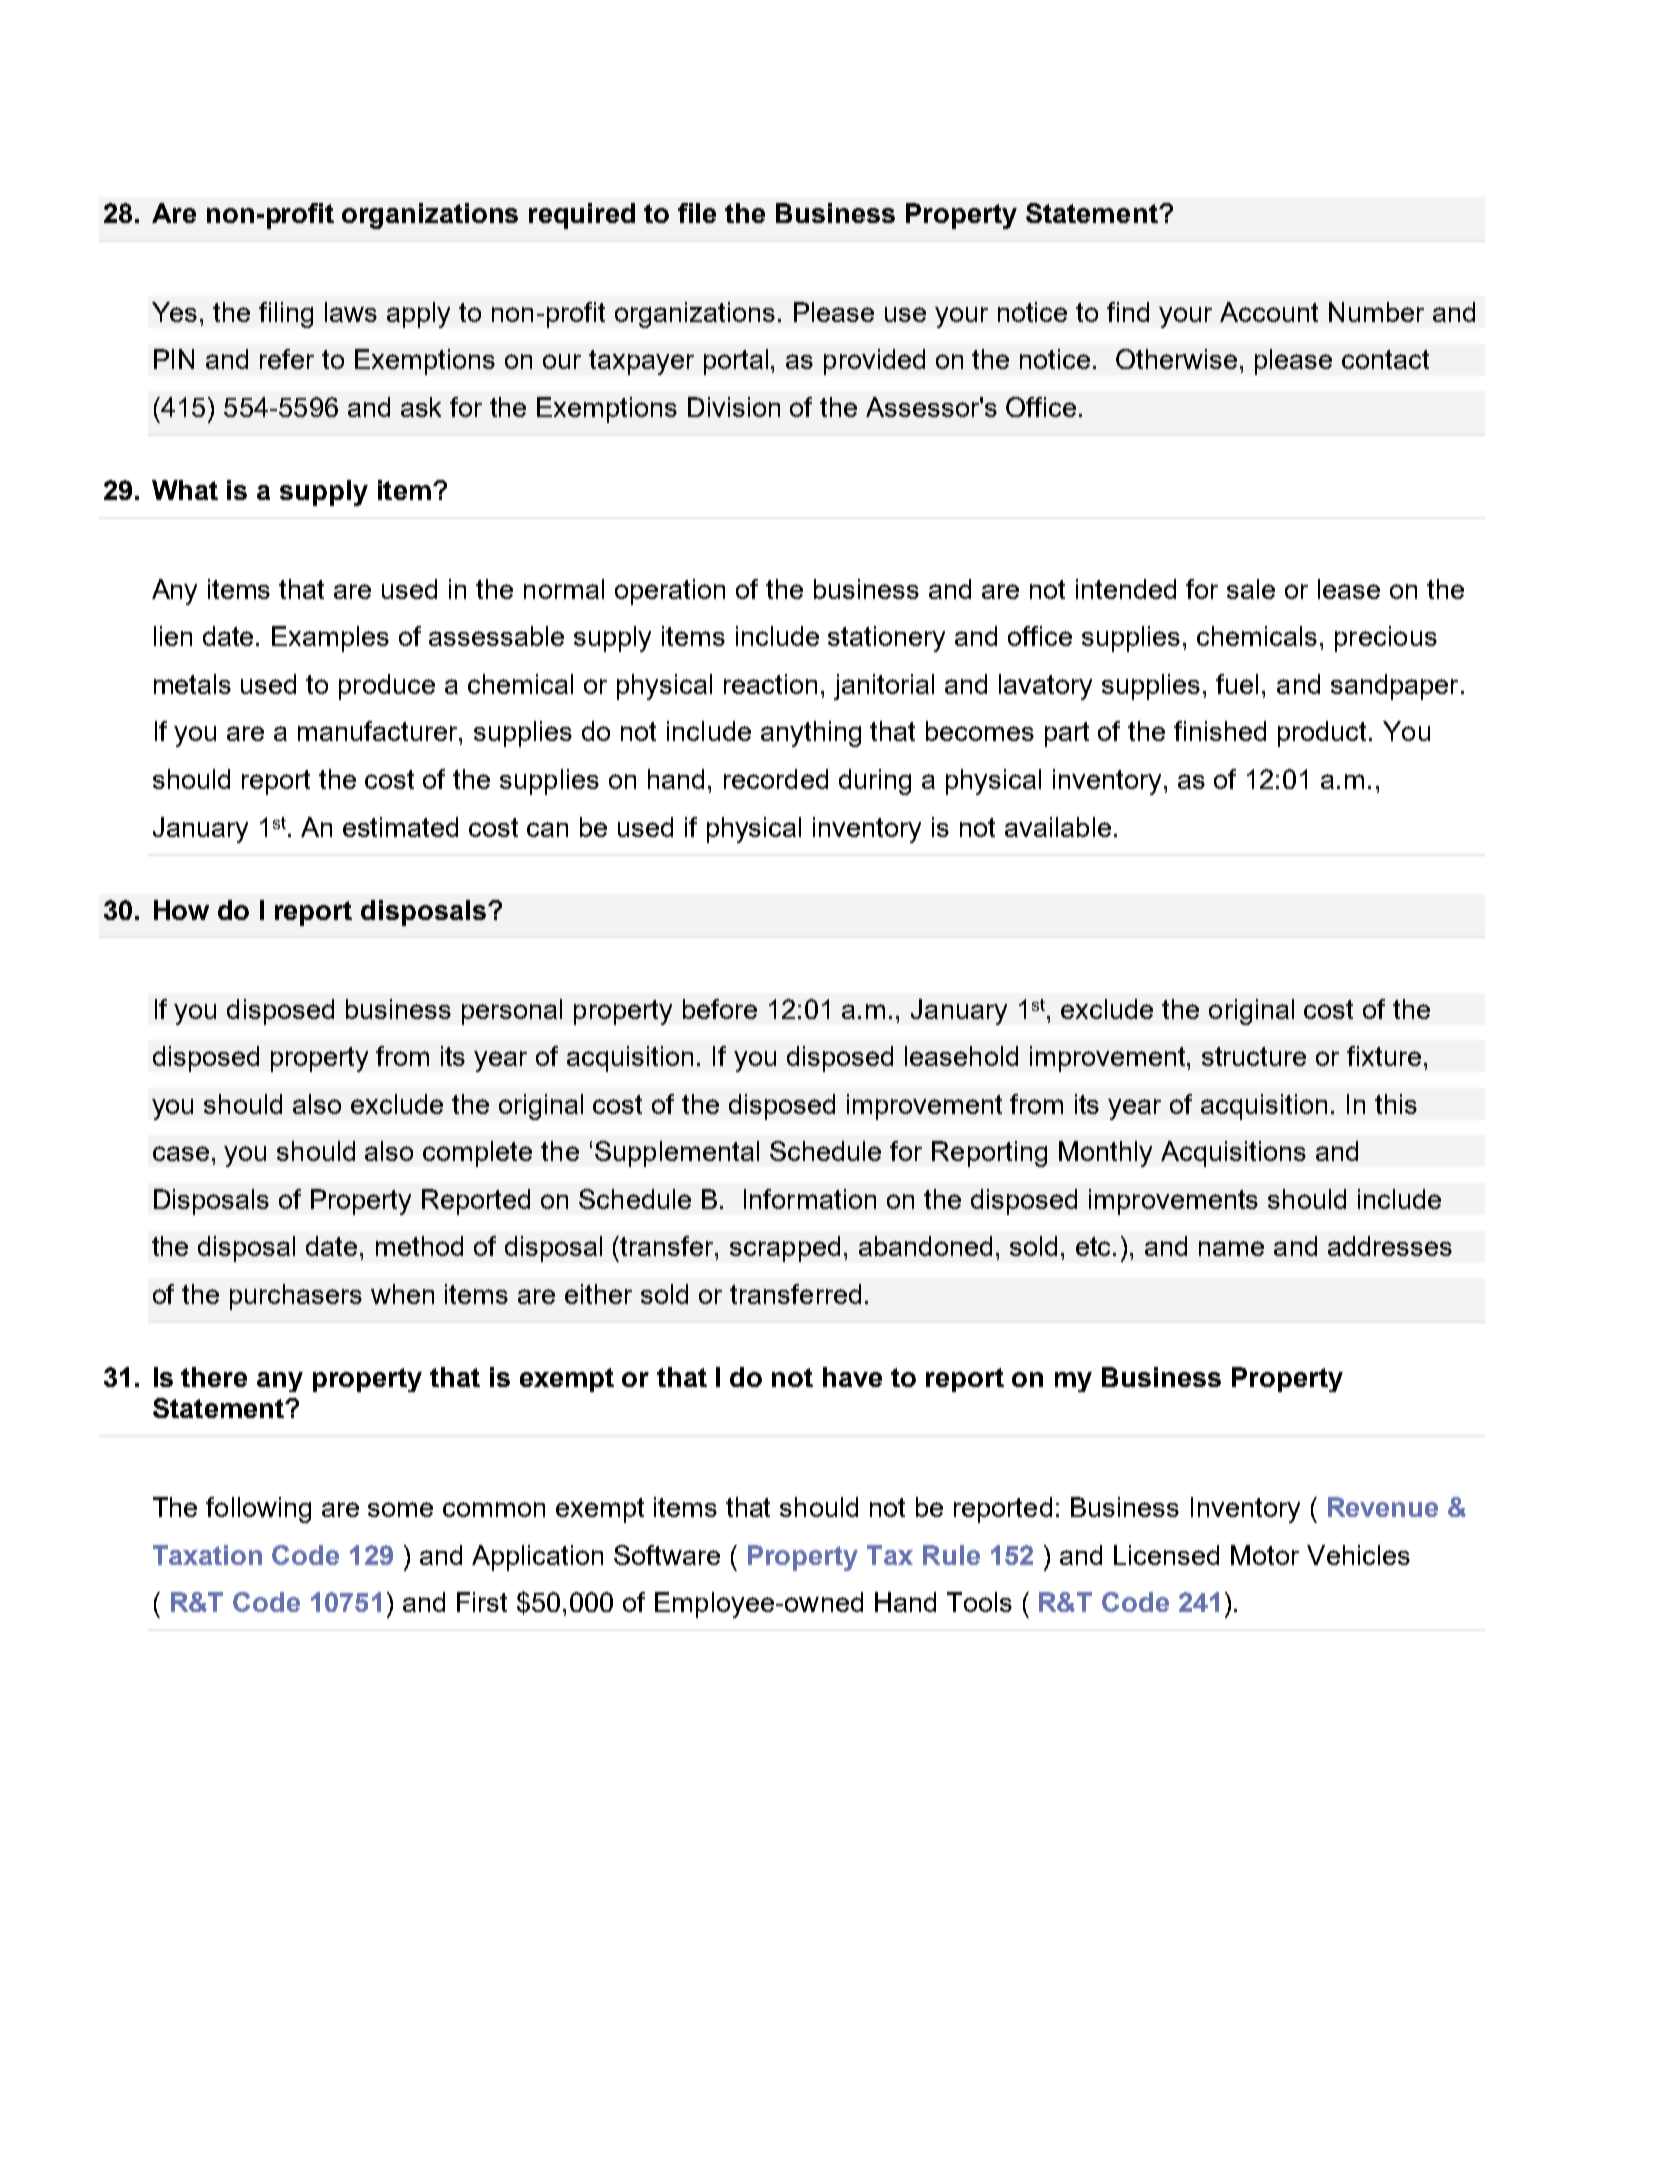 This page has width=1678, height=2171. Describe the element at coordinates (667, 1555) in the page. I see `Software` at that location.
